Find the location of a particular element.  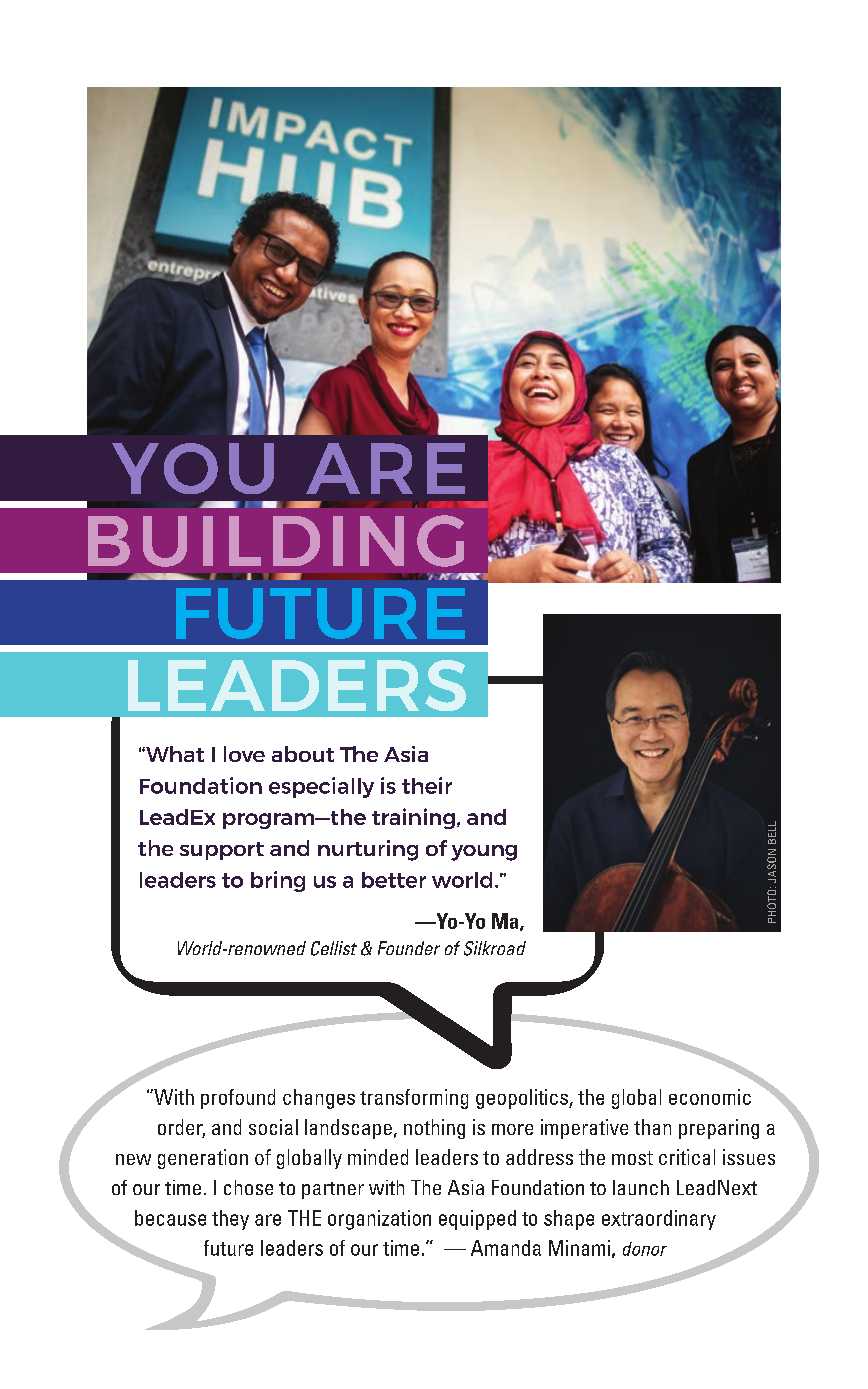

about is located at coordinates (303, 754).
